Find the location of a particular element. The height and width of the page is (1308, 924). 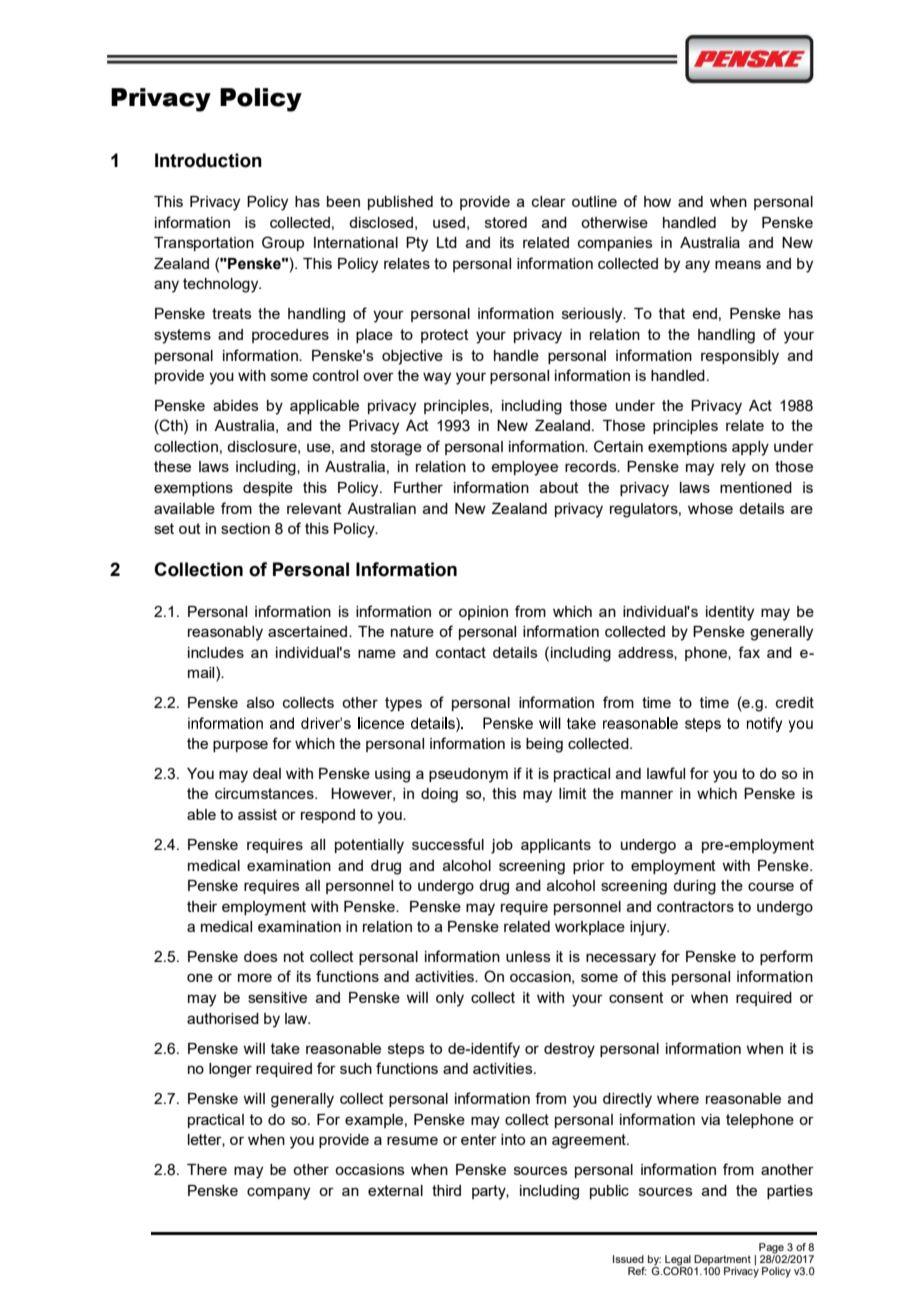

section is located at coordinates (245, 528).
